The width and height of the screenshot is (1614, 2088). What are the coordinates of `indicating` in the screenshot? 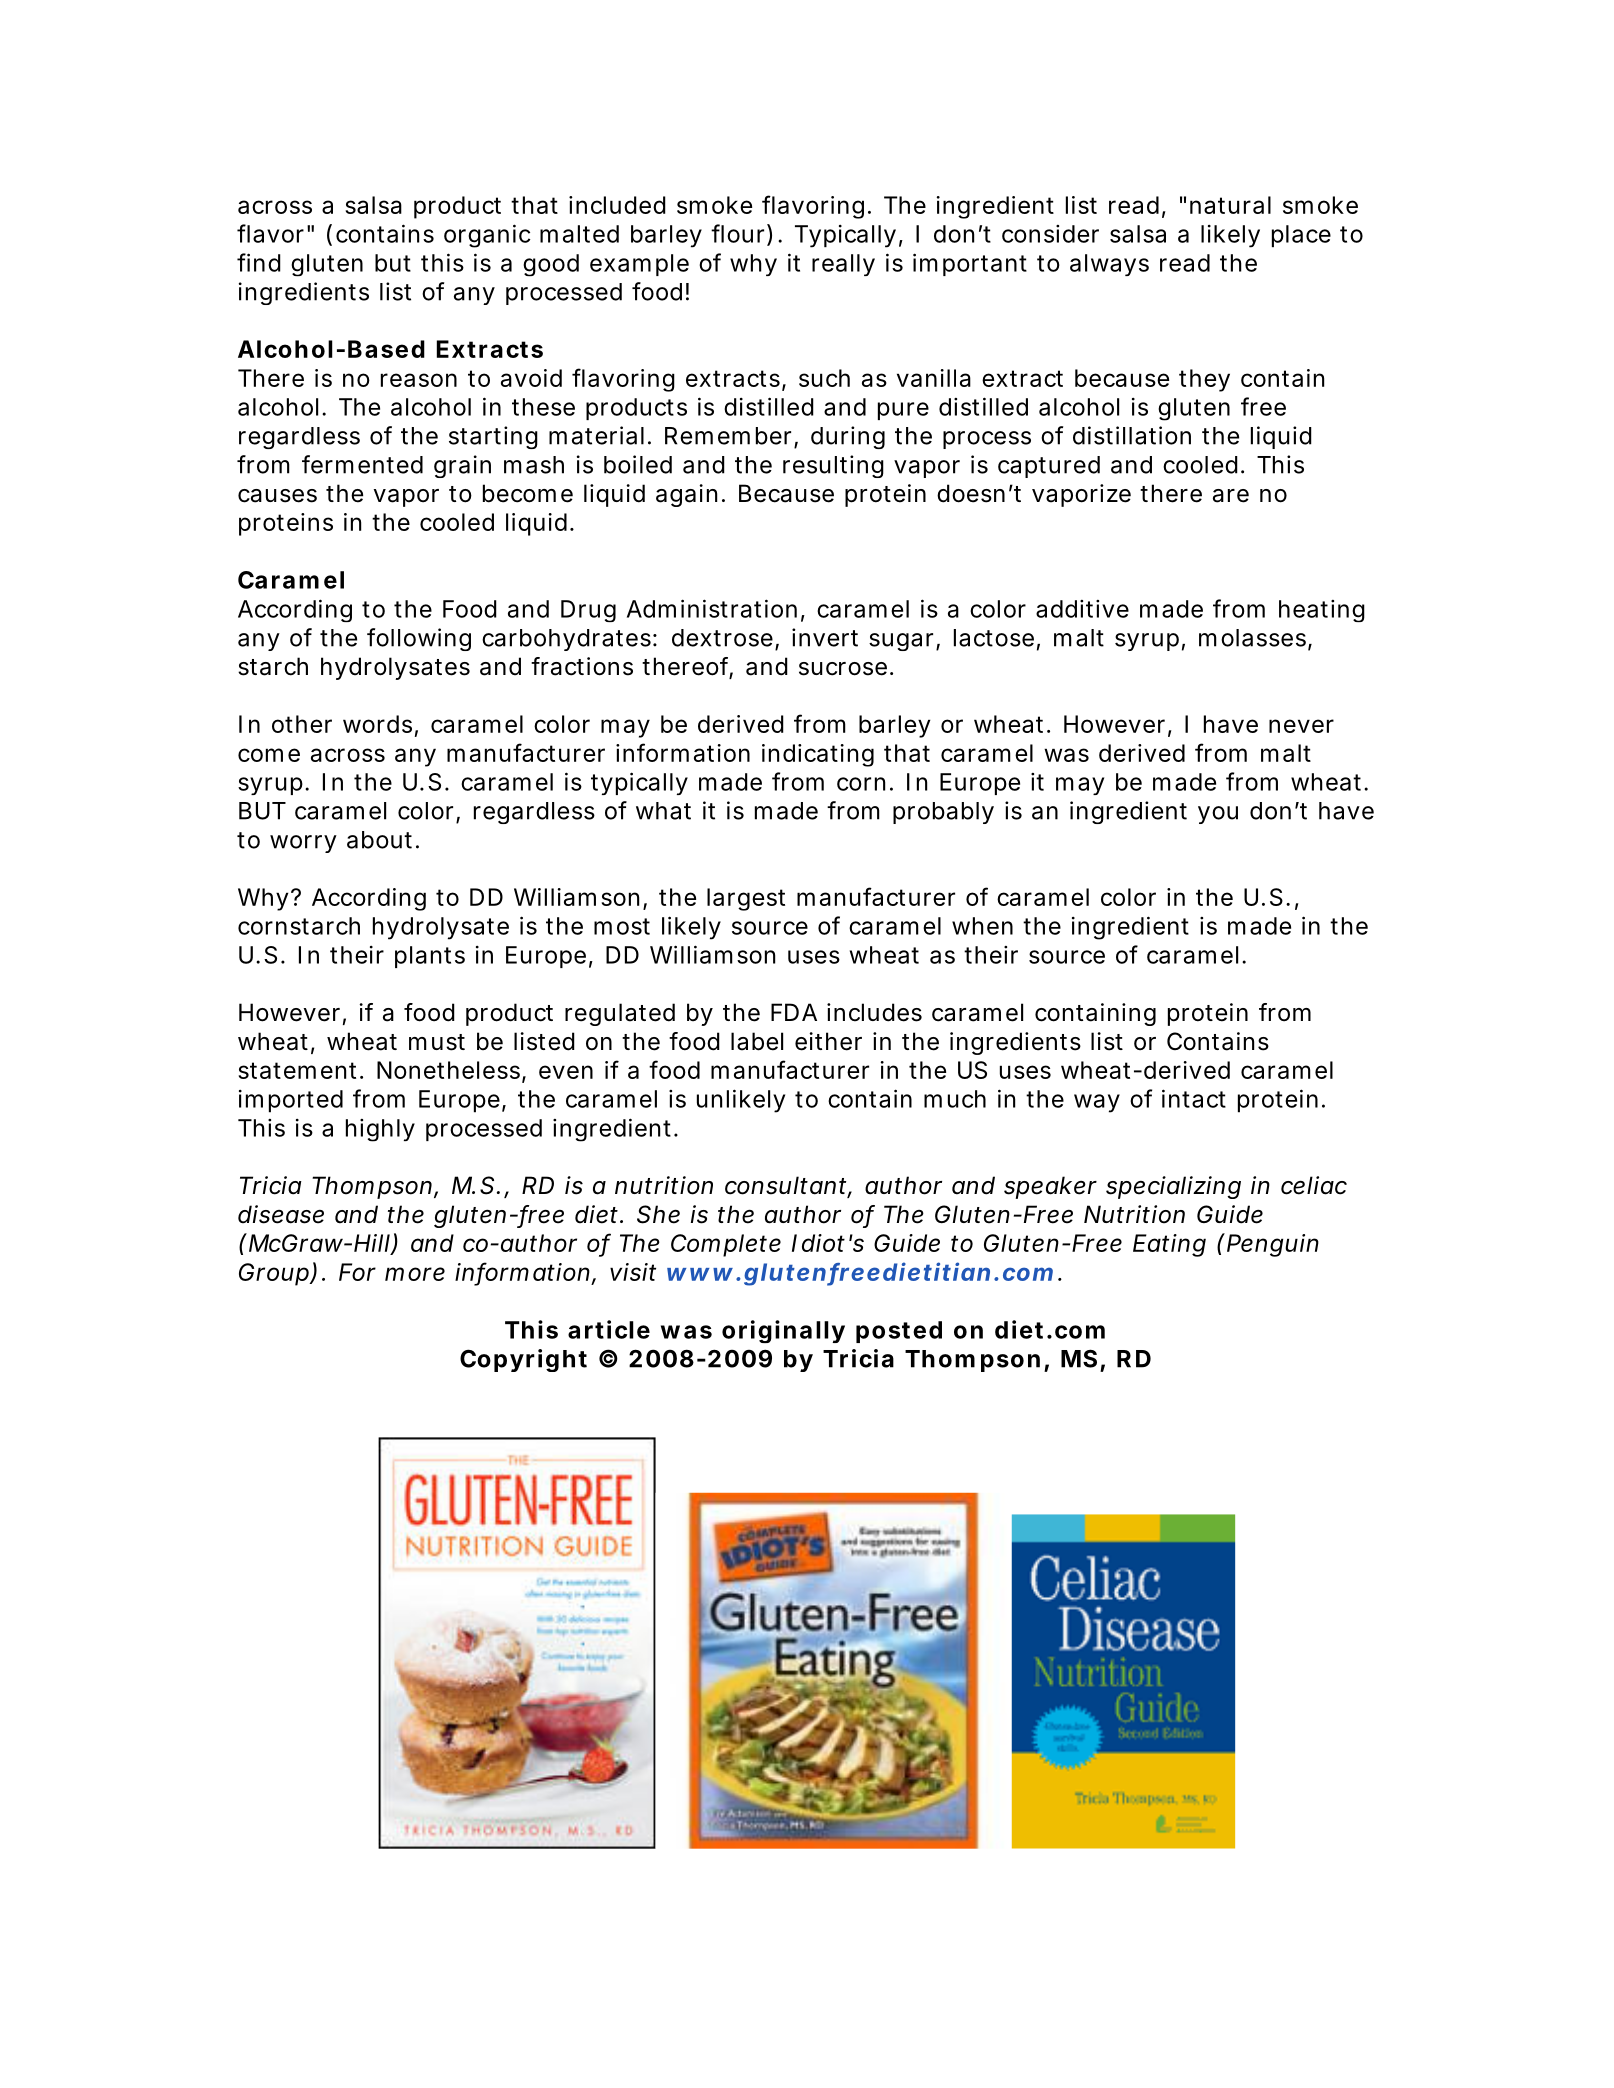 It's located at (818, 755).
